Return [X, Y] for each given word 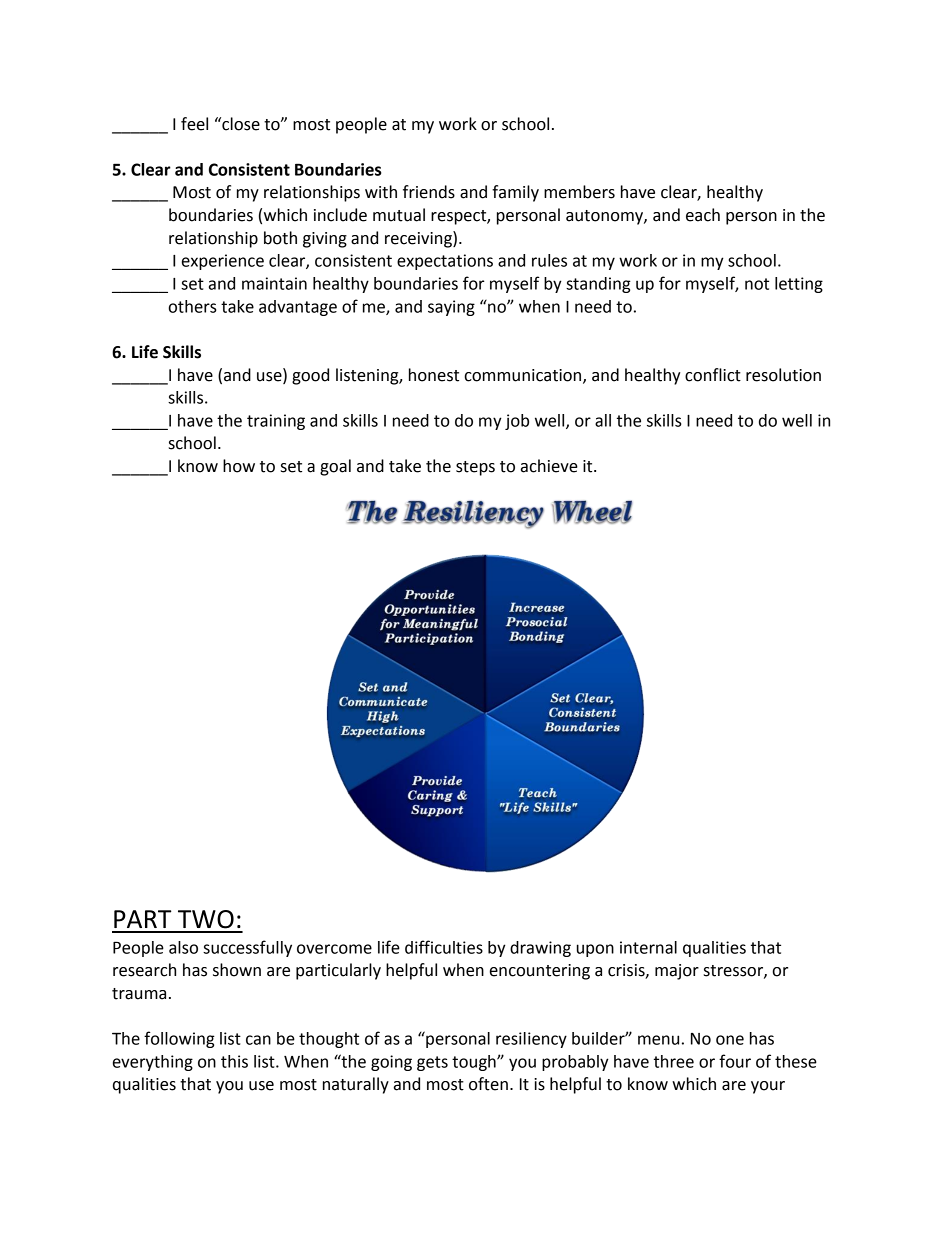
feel [194, 124]
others [193, 306]
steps [475, 468]
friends [429, 192]
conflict [713, 375]
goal [335, 467]
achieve [549, 466]
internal [648, 947]
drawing [540, 949]
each [703, 215]
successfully [247, 948]
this [234, 1061]
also [183, 947]
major [677, 972]
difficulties [444, 947]
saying [451, 308]
